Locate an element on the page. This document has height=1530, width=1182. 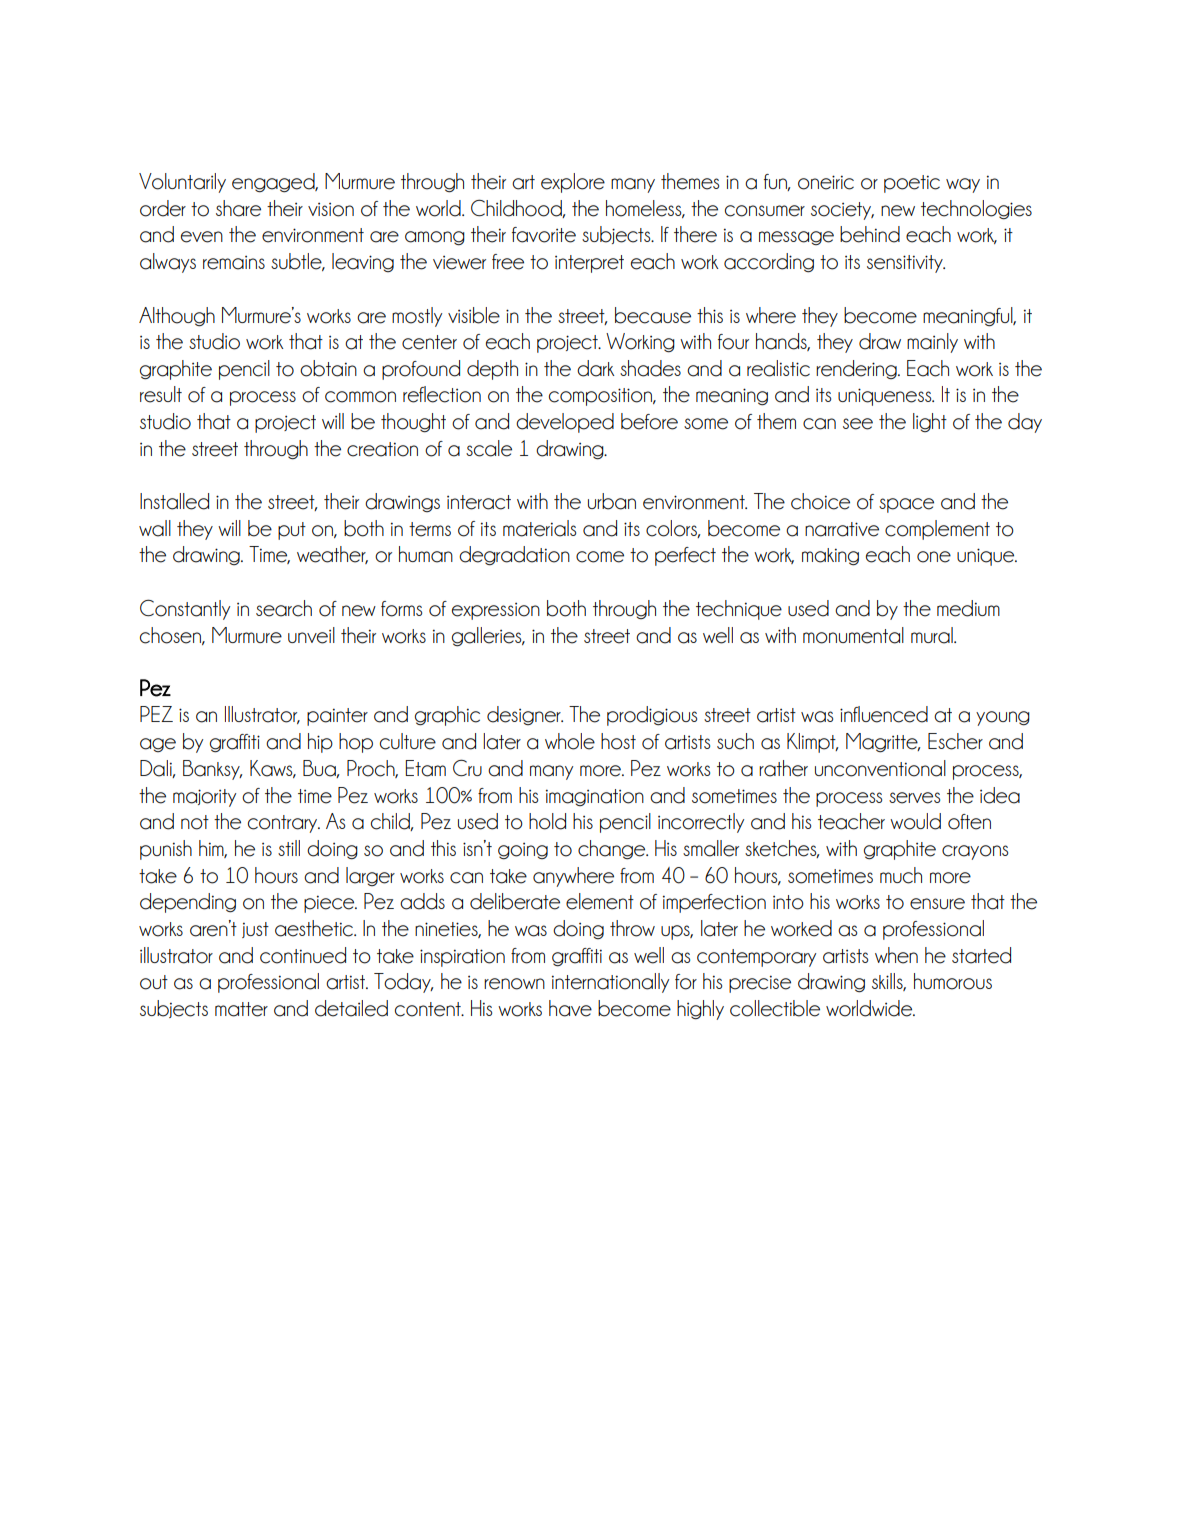
space is located at coordinates (906, 505).
